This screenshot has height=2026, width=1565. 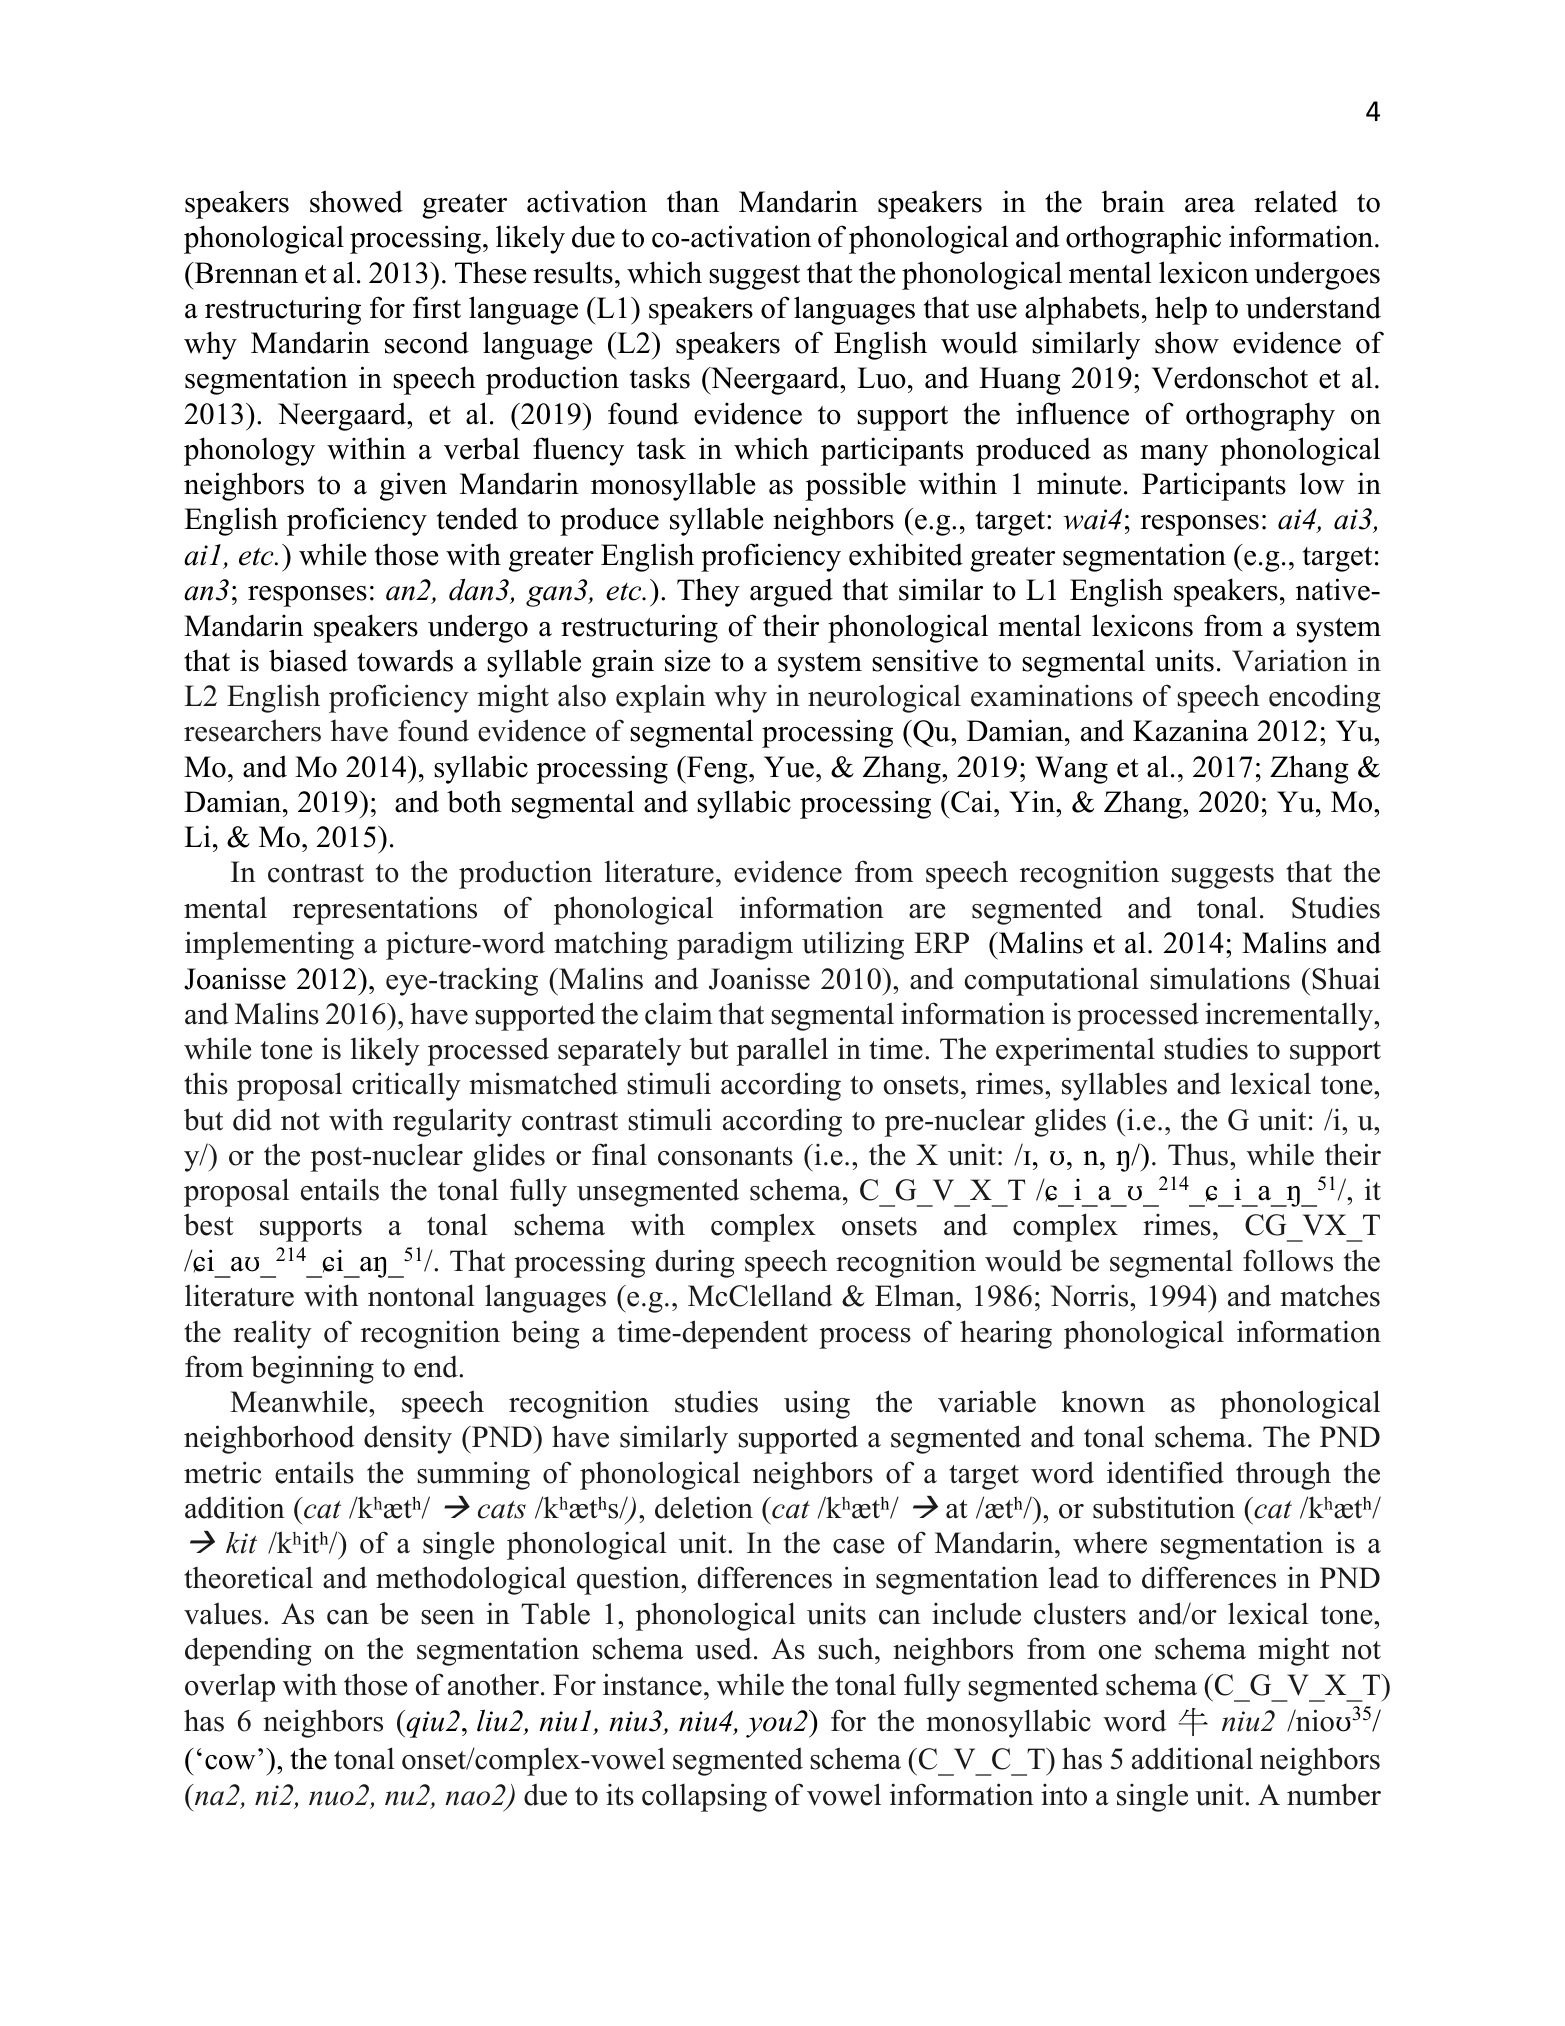 What do you see at coordinates (704, 1797) in the screenshot?
I see `collapsing` at bounding box center [704, 1797].
